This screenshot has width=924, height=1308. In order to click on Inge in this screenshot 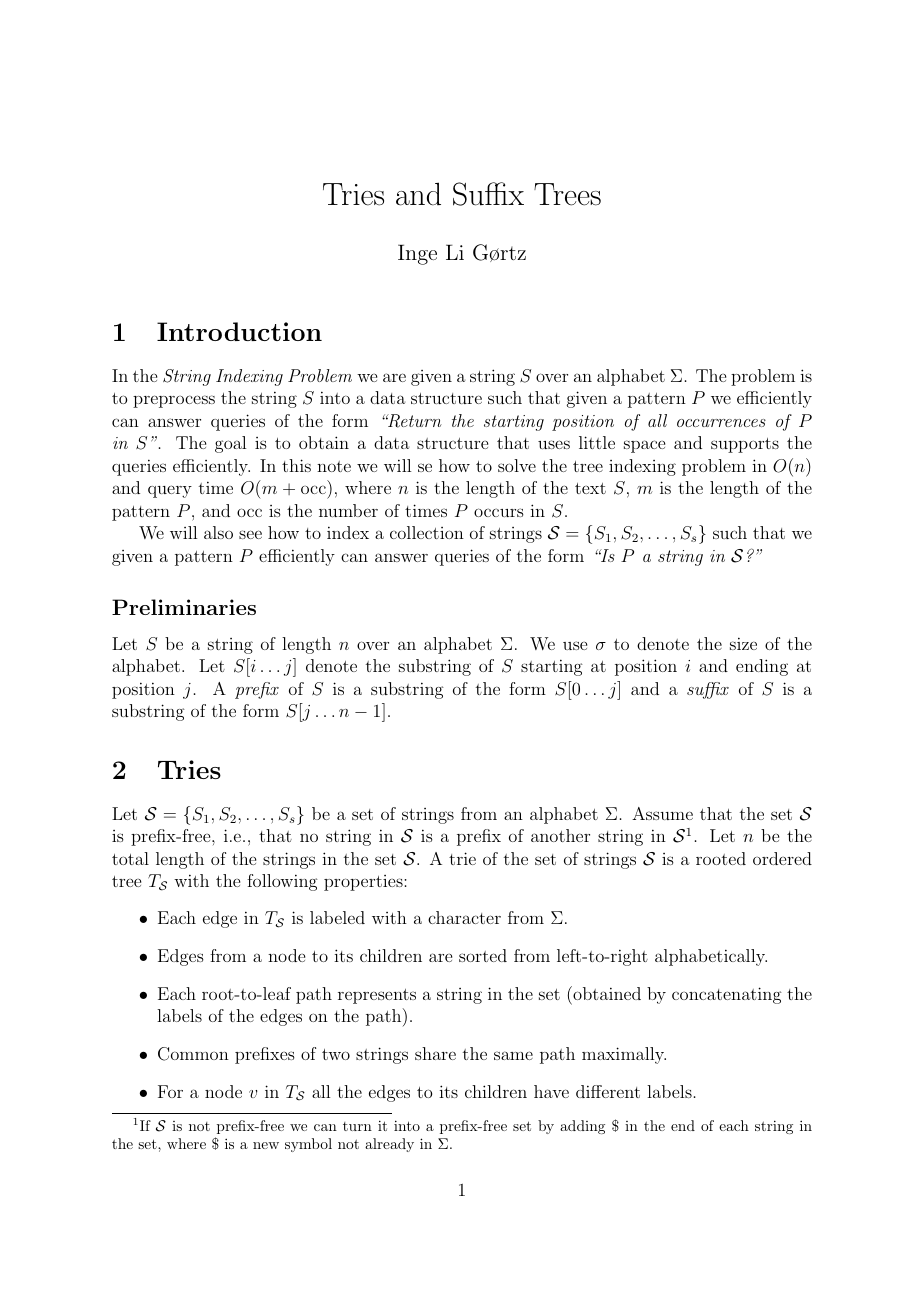, I will do `click(417, 254)`.
